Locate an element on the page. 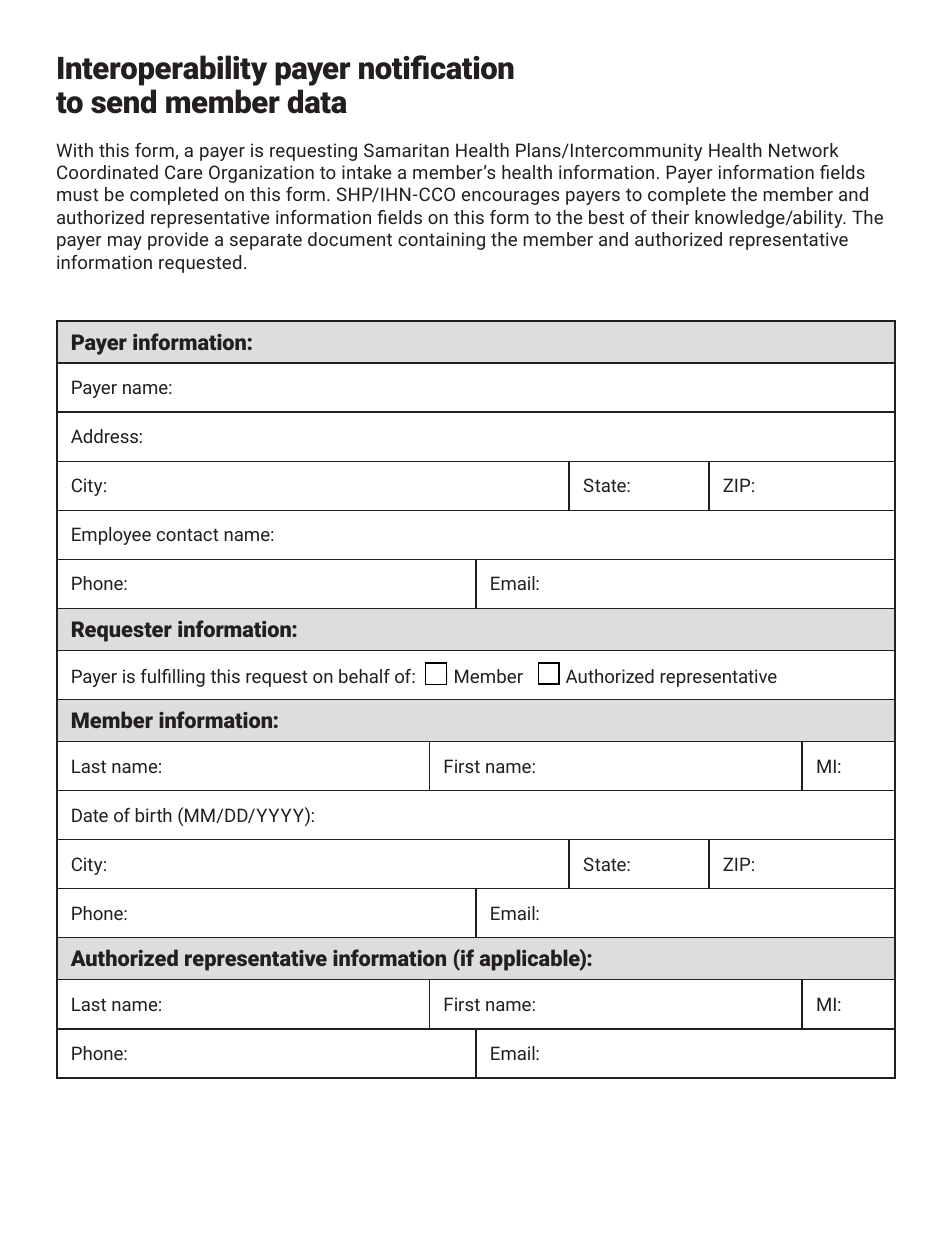  send is located at coordinates (123, 101).
